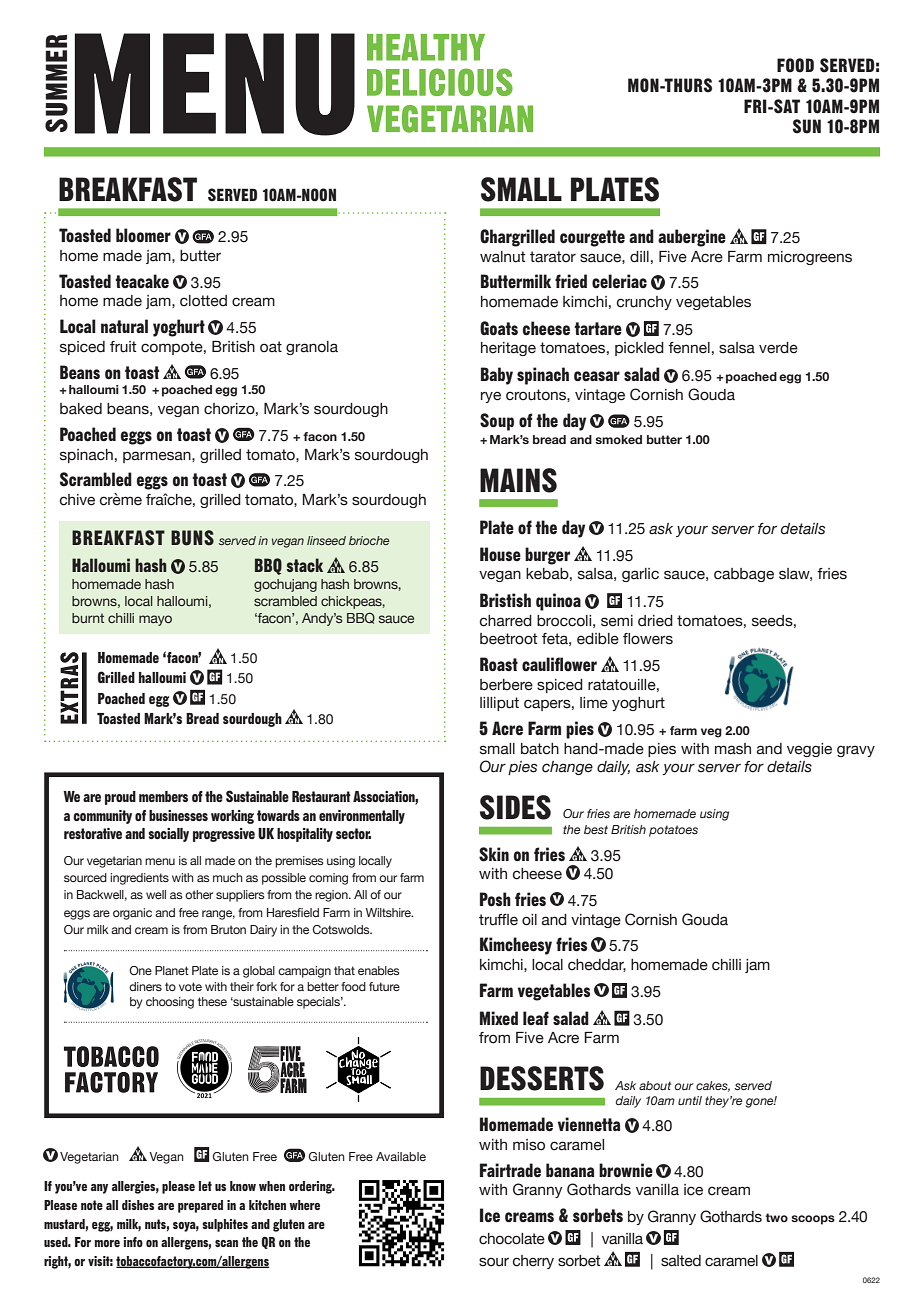  I want to click on mayo, so click(155, 620).
